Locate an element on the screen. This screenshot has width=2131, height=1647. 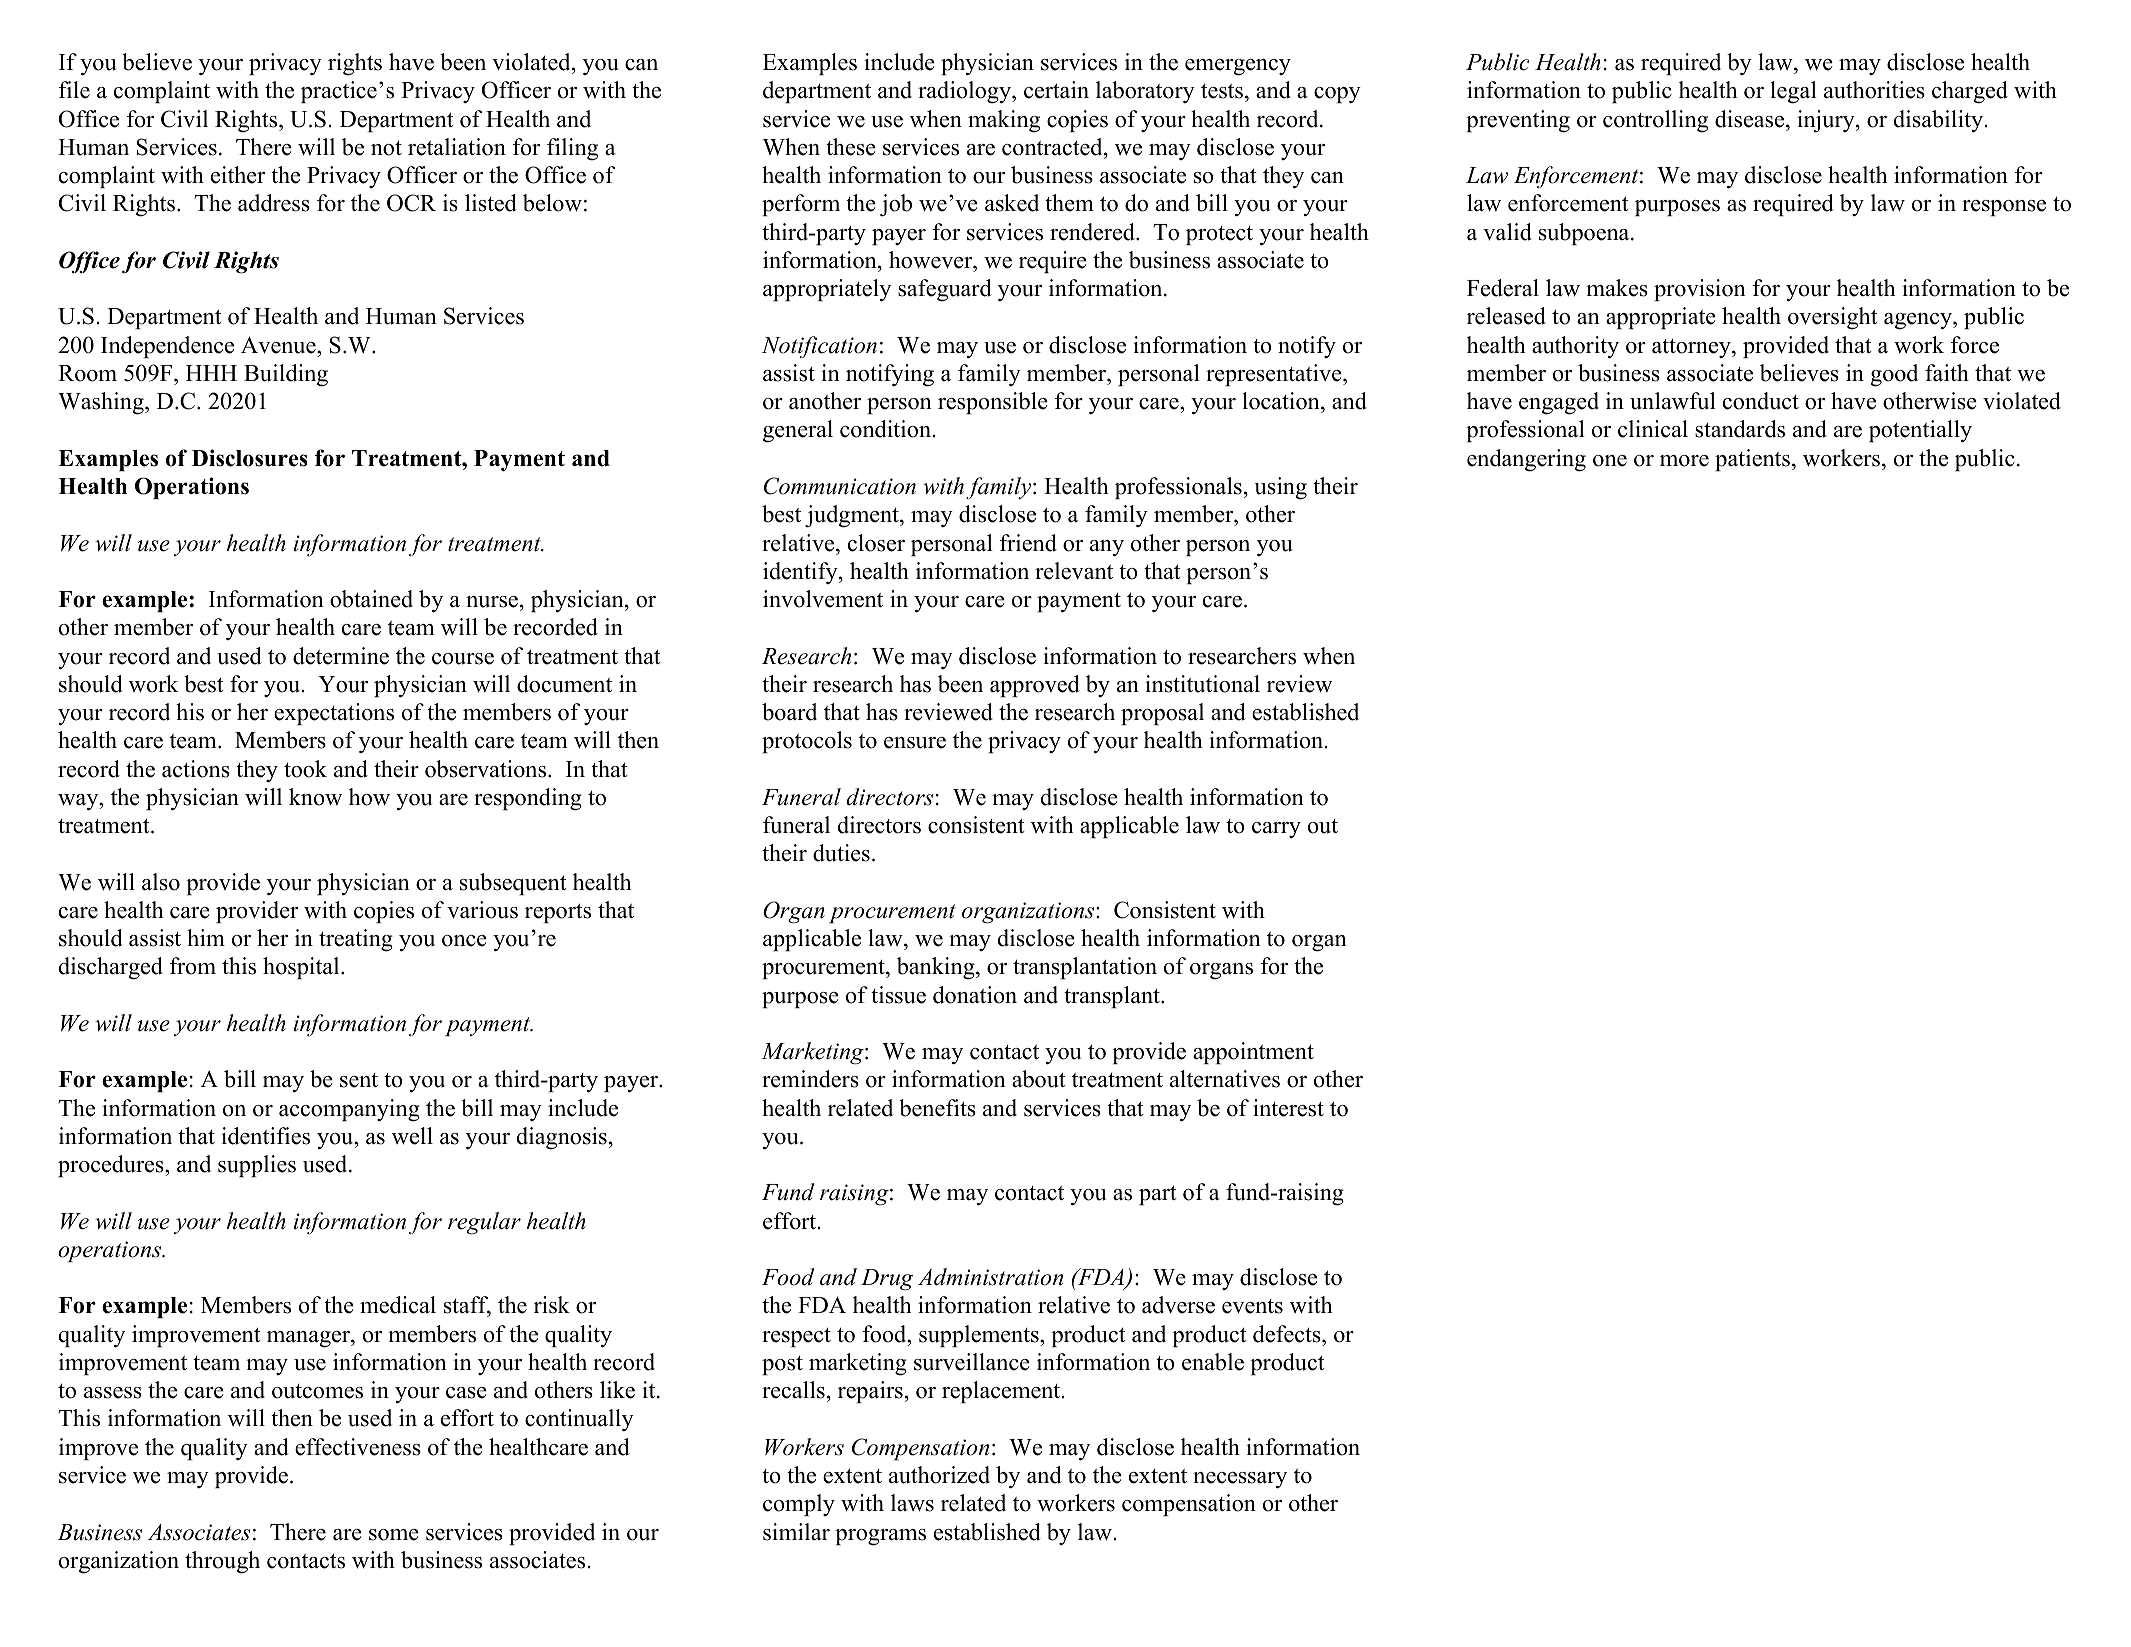
relevant is located at coordinates (1074, 571).
